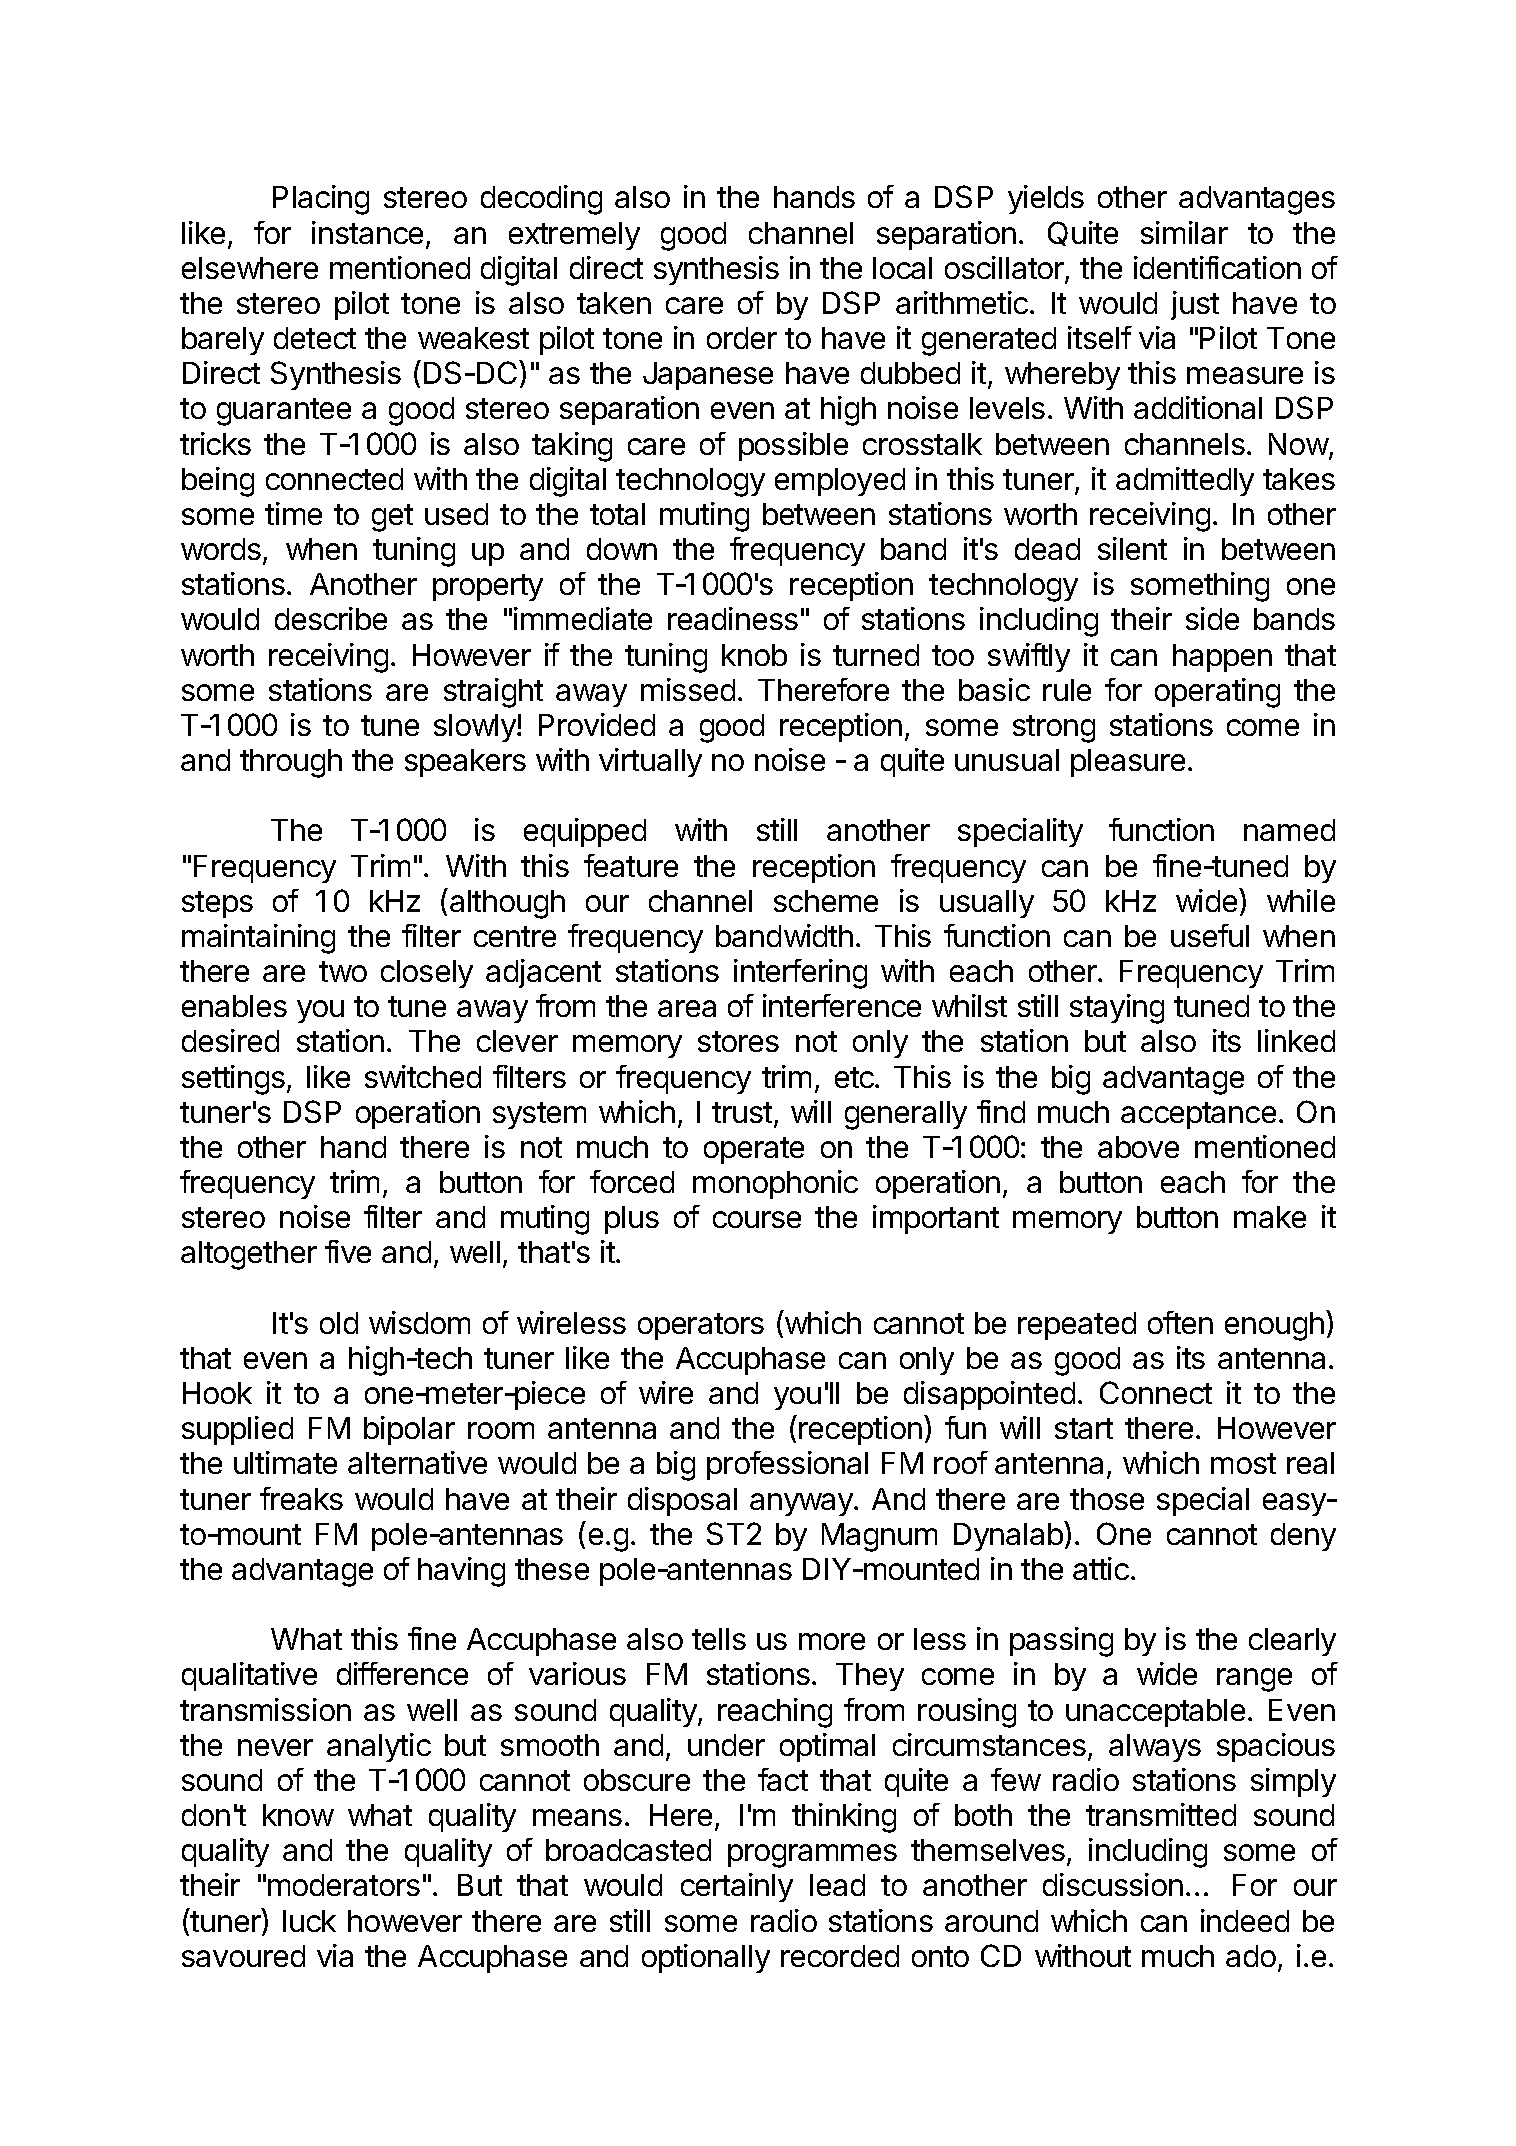 The height and width of the image is (2146, 1516). Describe the element at coordinates (742, 338) in the image. I see `order` at that location.
